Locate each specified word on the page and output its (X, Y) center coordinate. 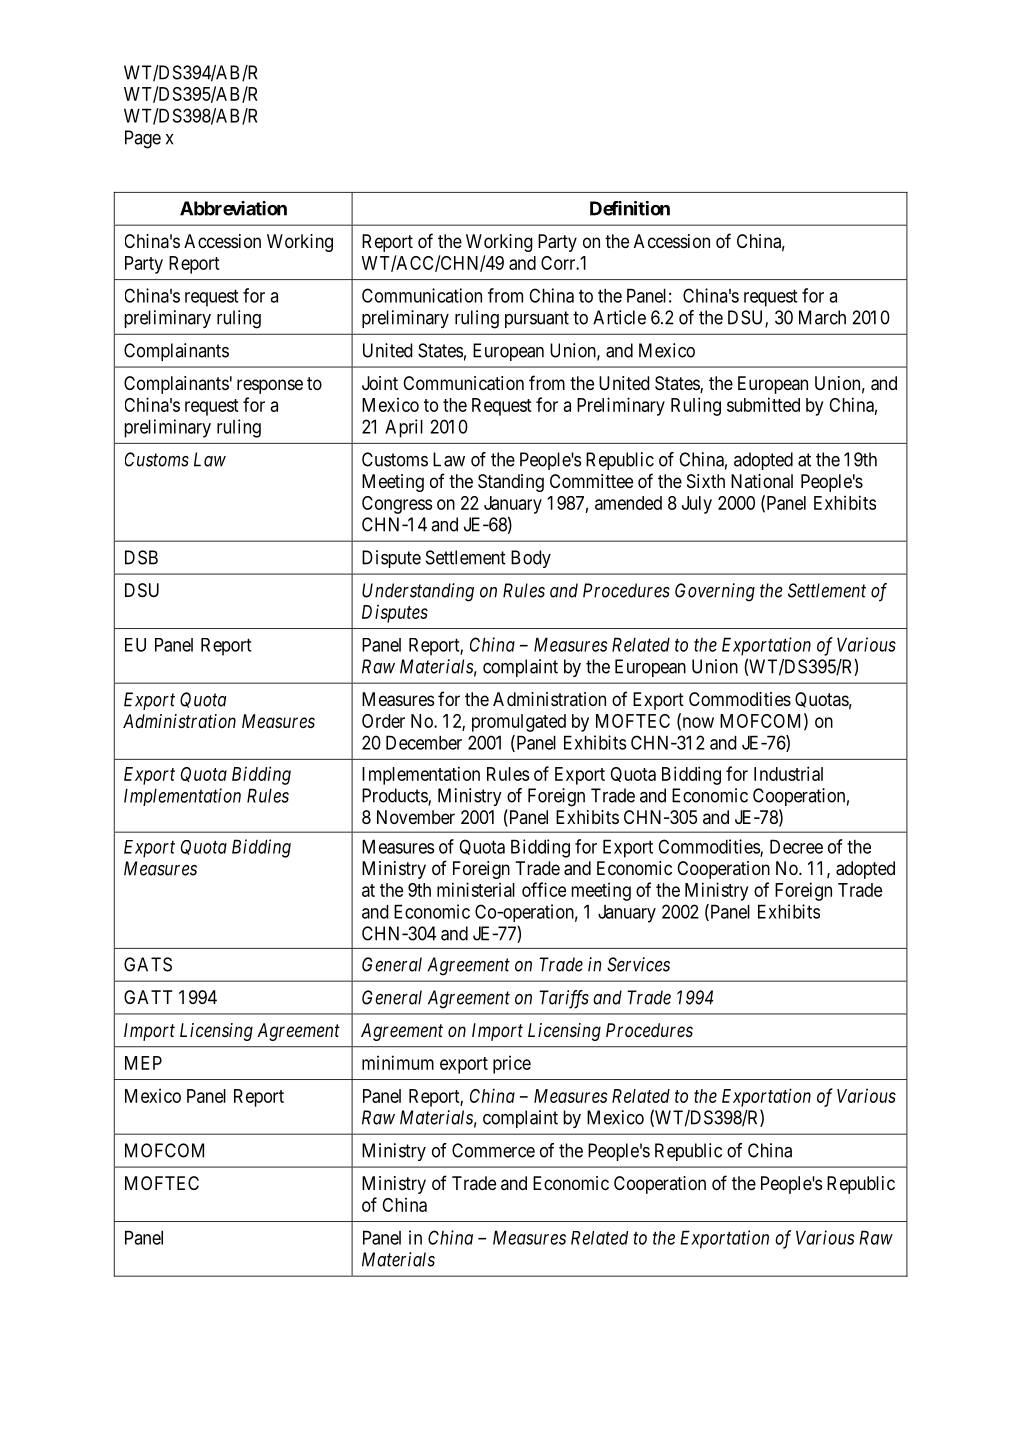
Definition (630, 208)
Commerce (493, 1150)
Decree (796, 846)
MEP (143, 1063)
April (404, 428)
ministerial (476, 889)
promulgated (519, 723)
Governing (715, 592)
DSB (141, 557)
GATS (148, 964)
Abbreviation (233, 208)
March (822, 317)
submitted (763, 404)
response (270, 386)
